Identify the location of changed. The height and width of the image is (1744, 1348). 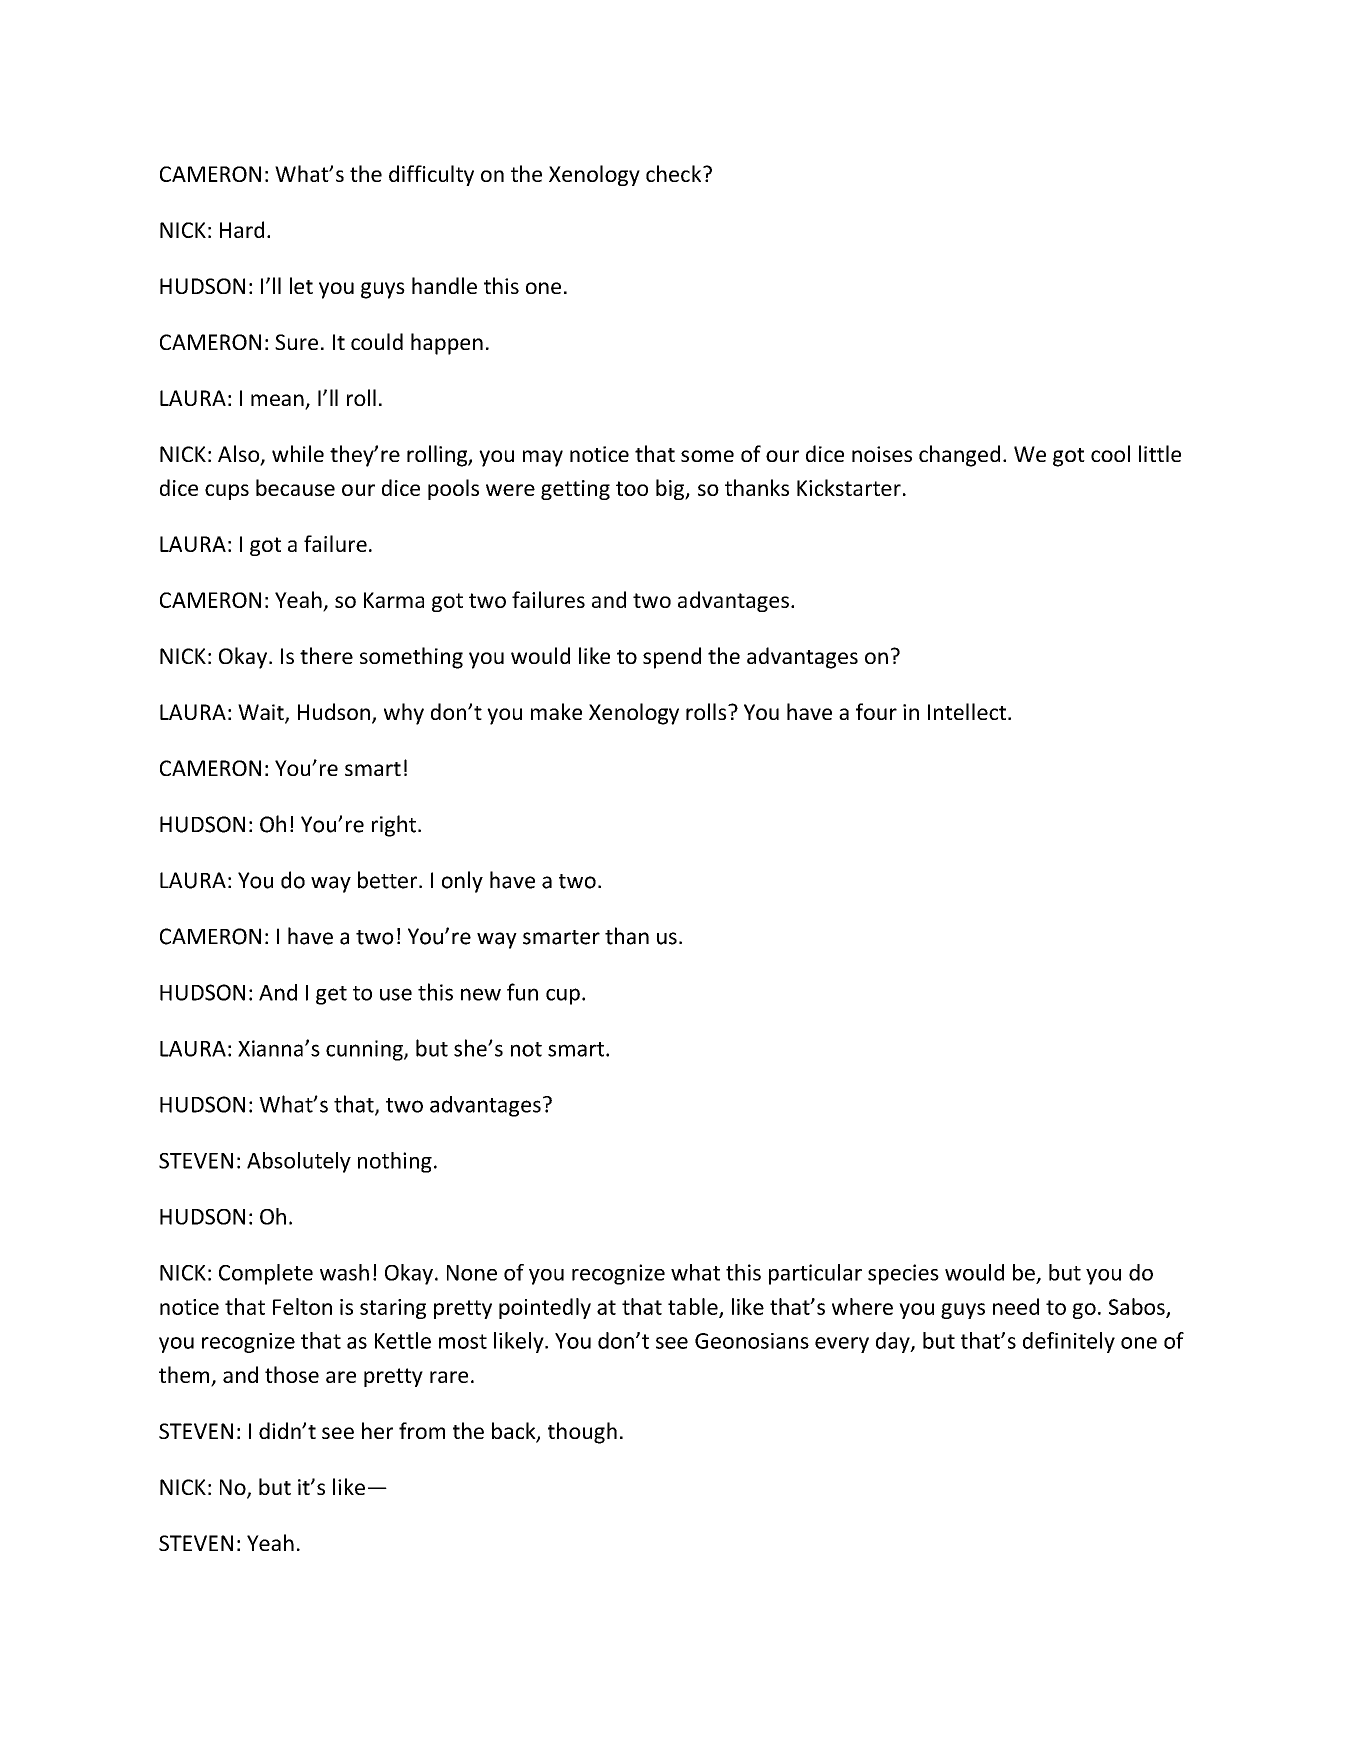
(959, 456).
